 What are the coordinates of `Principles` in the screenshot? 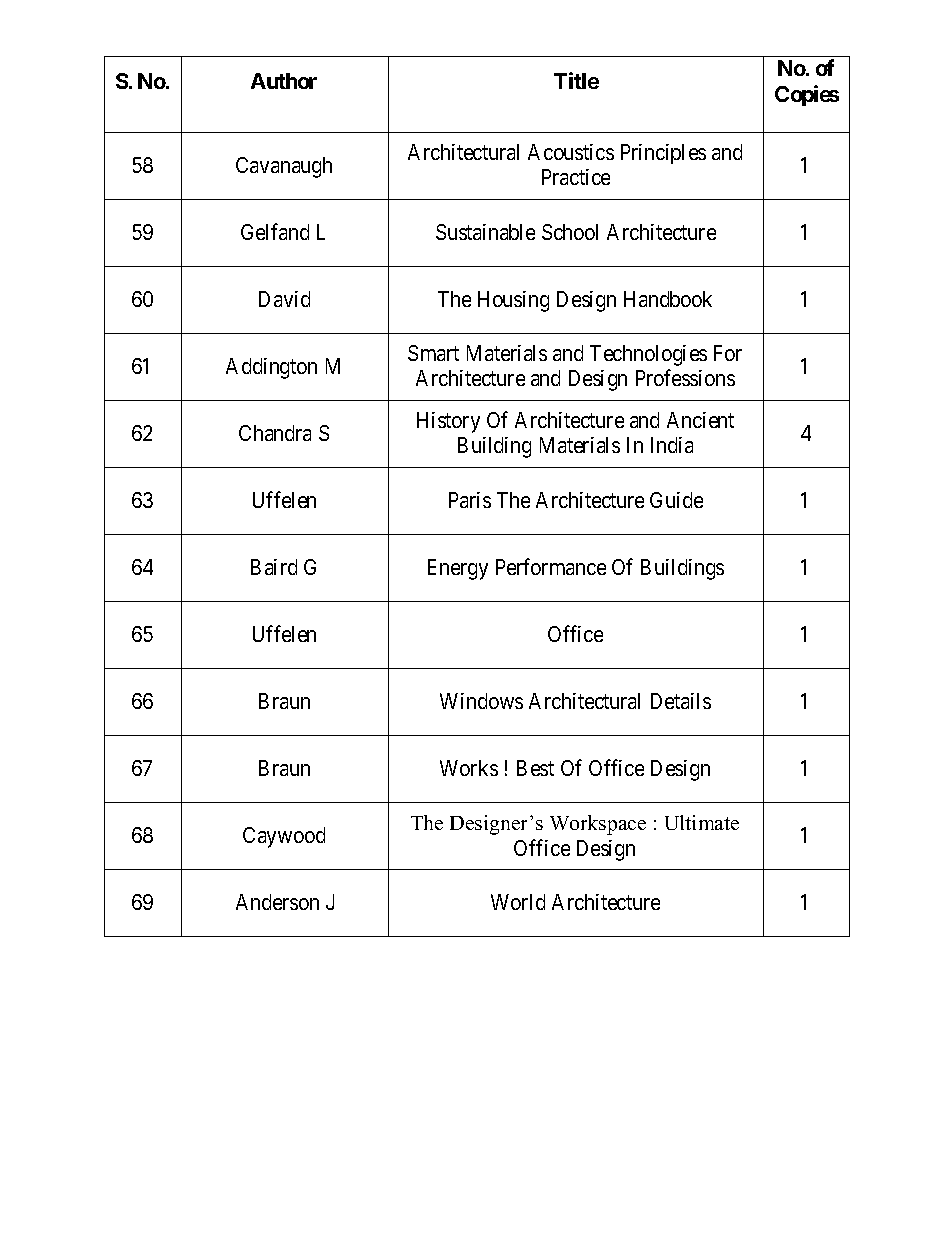 It's located at (663, 154).
